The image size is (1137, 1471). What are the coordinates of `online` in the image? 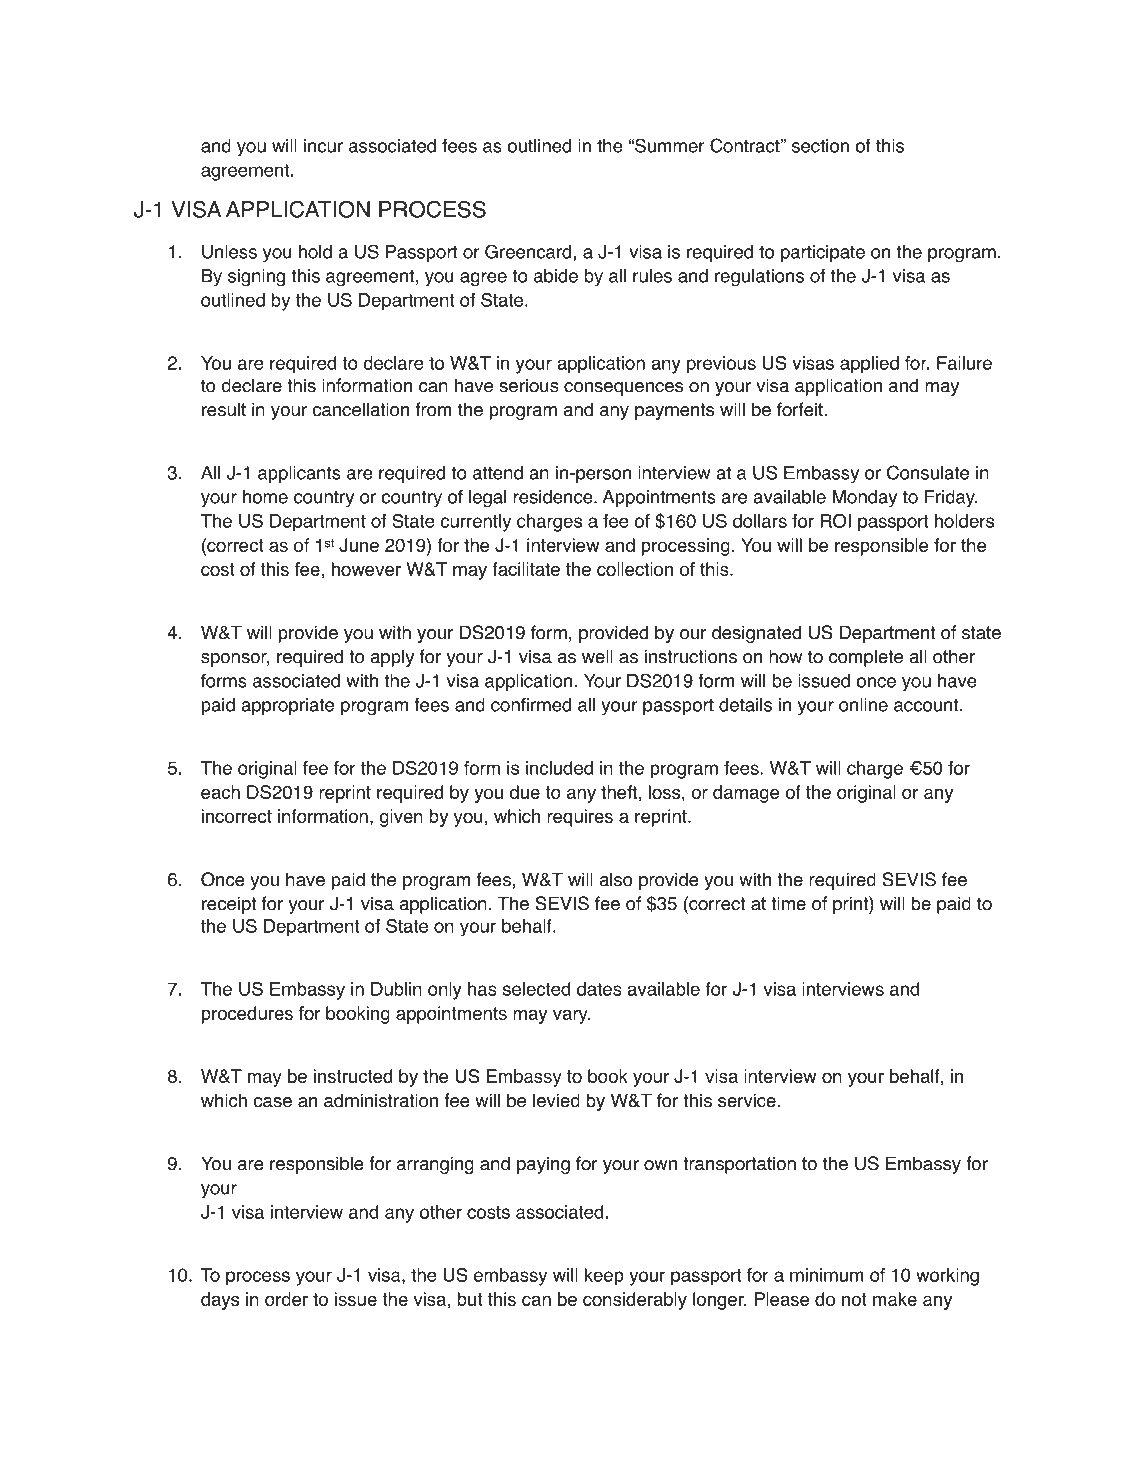 It's located at (863, 705).
